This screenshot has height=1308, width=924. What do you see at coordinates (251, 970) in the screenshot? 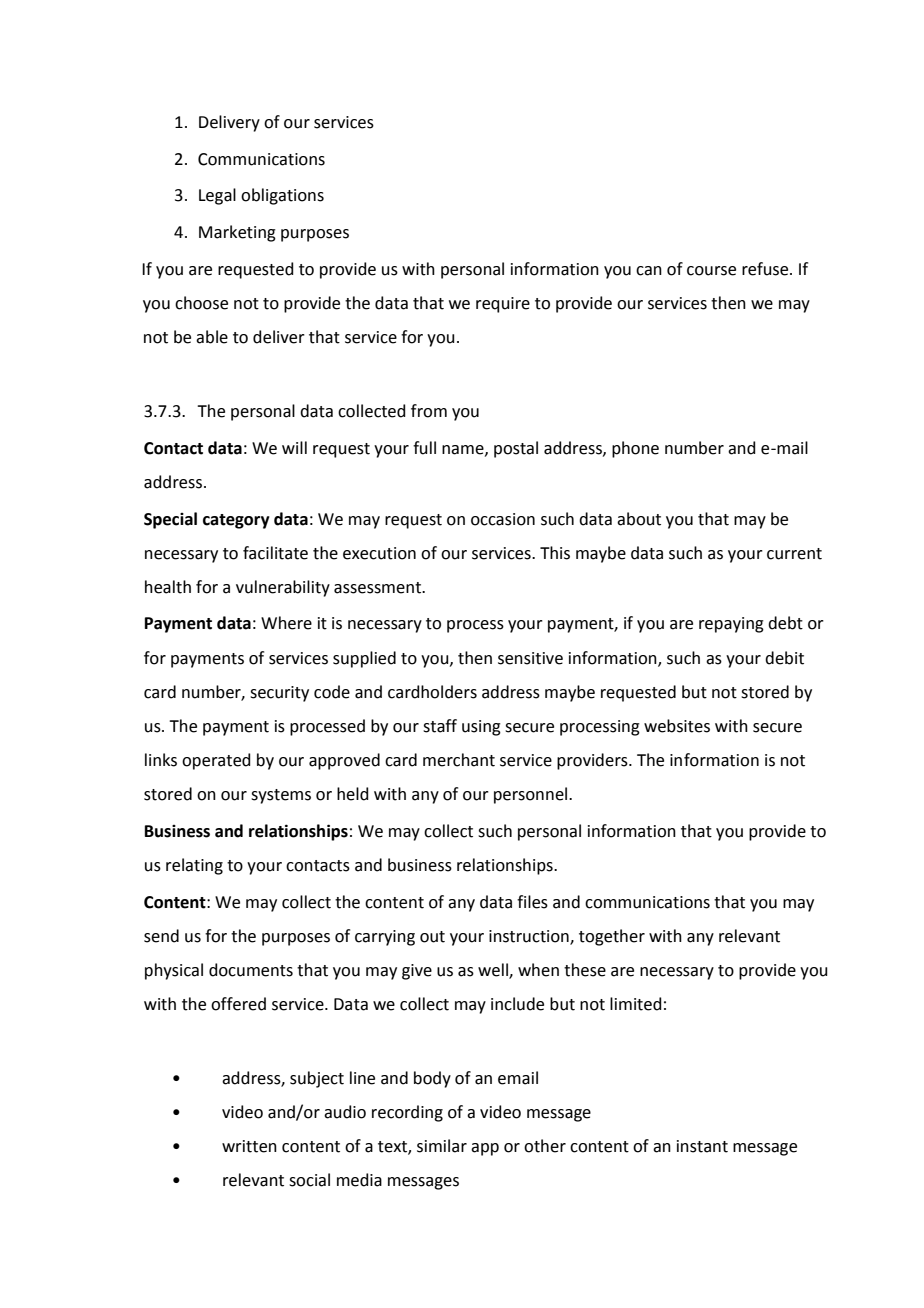
I see `documents` at bounding box center [251, 970].
